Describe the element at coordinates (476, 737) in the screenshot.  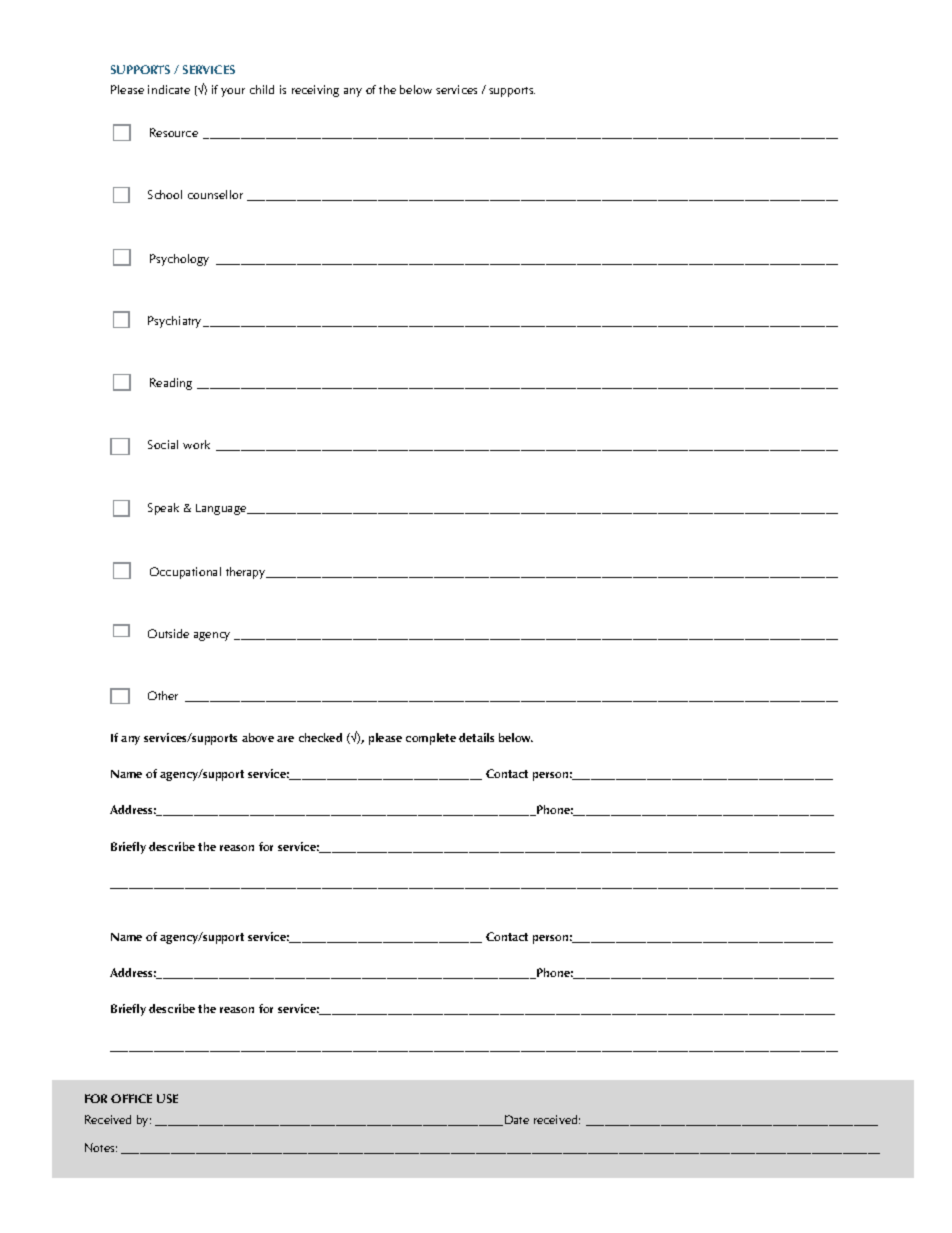
I see `details` at that location.
